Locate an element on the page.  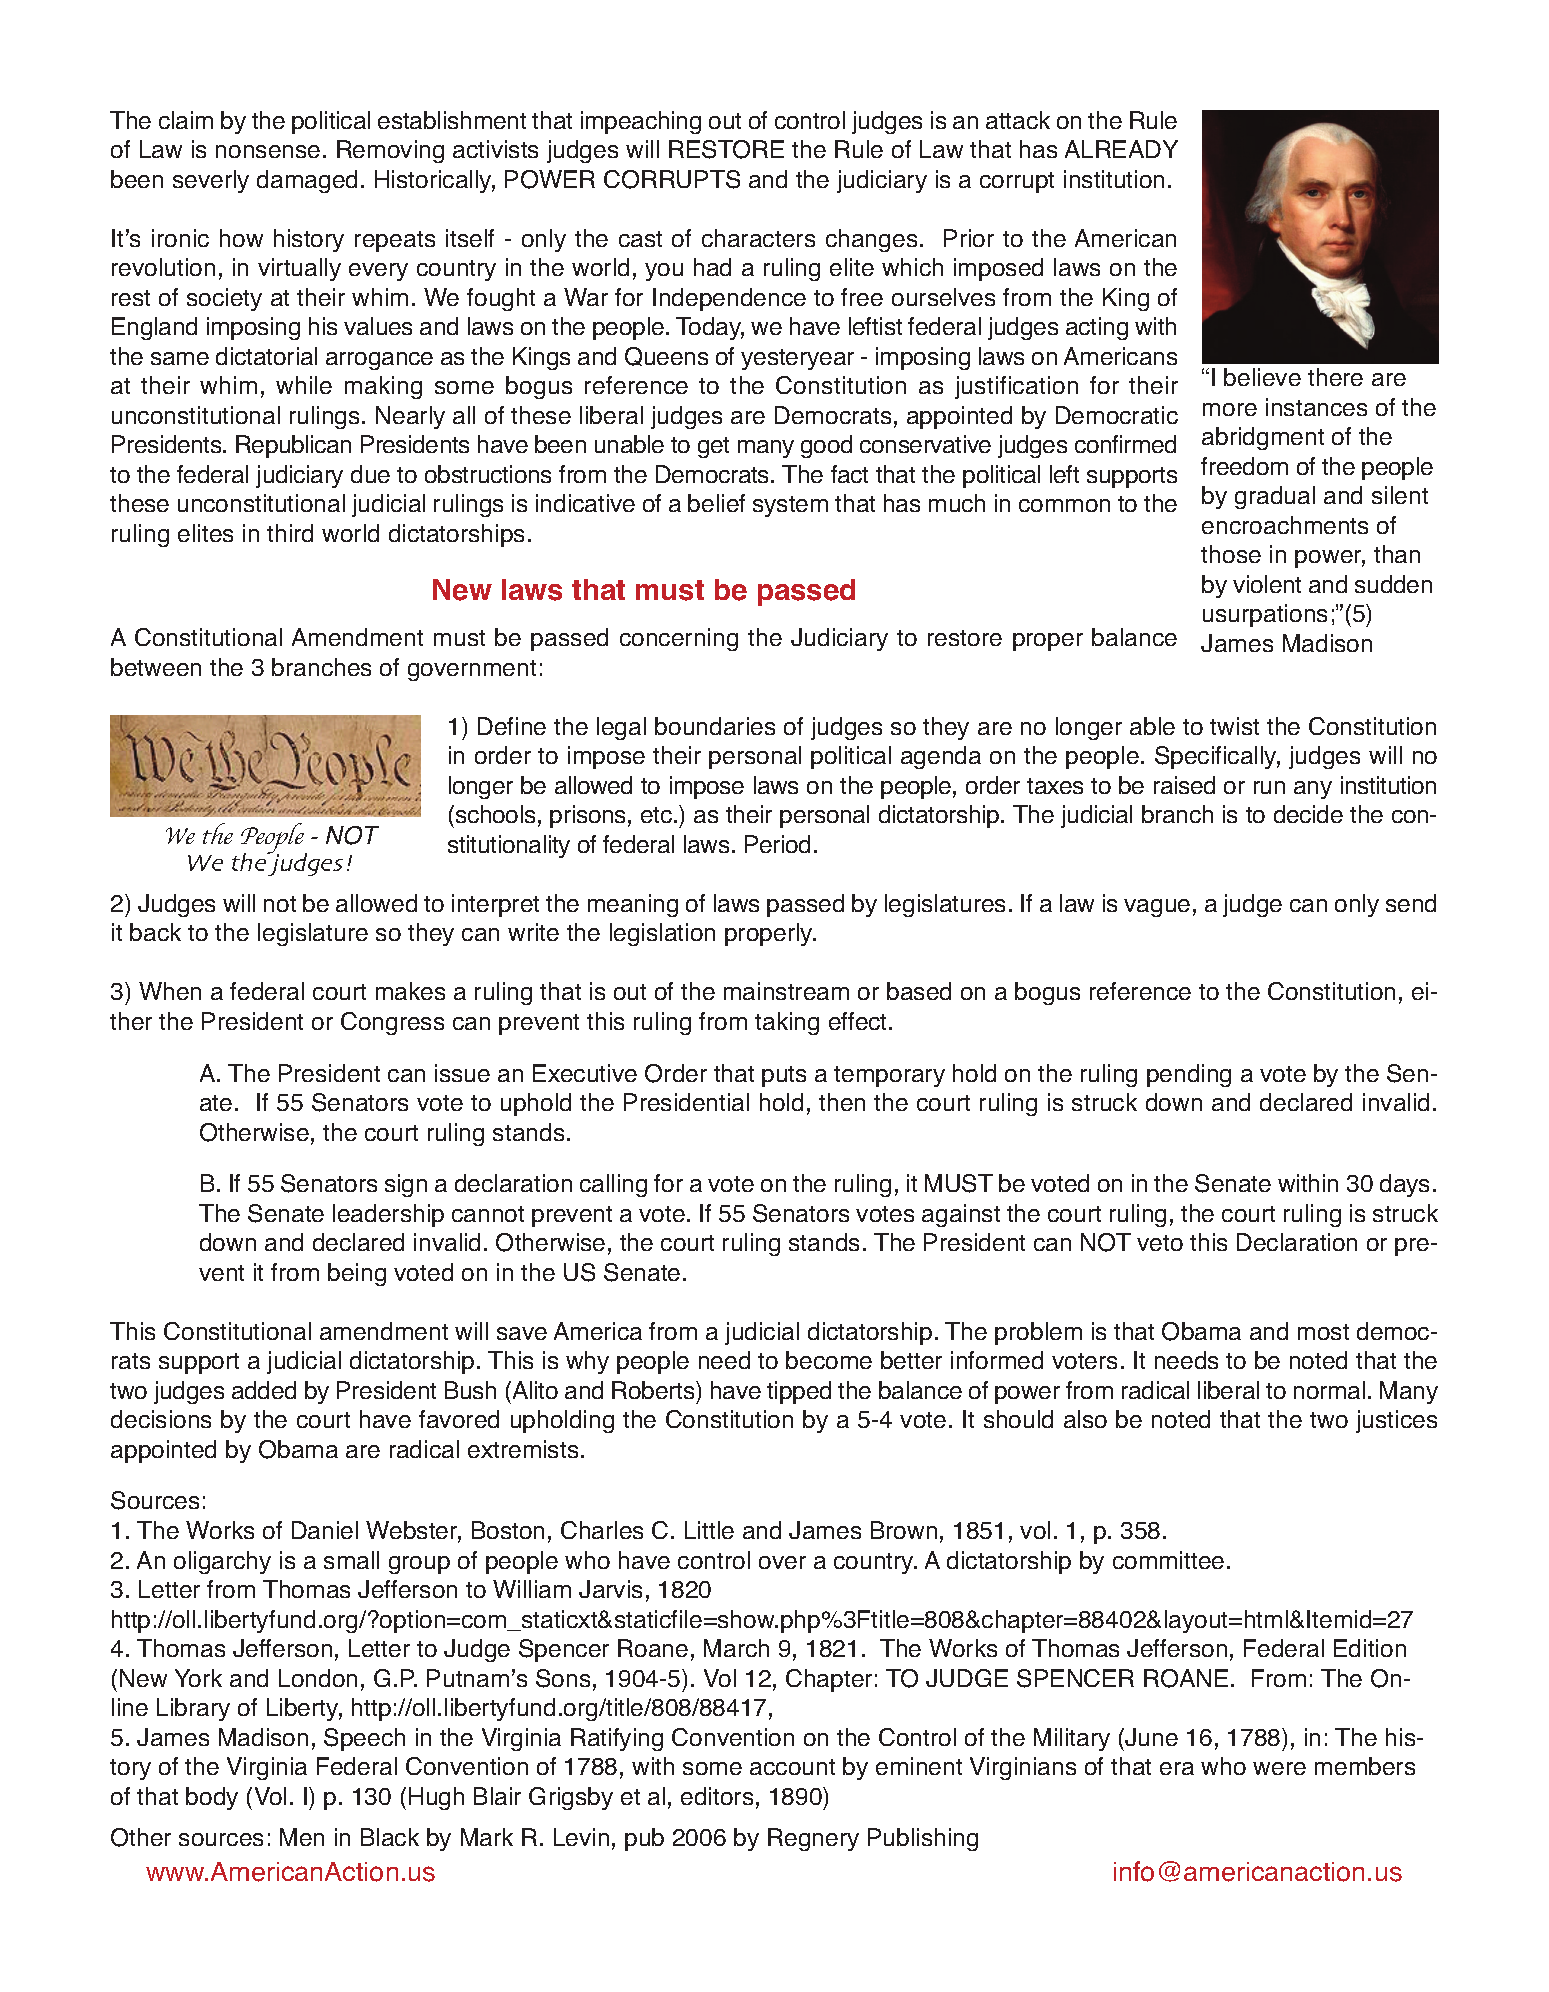
damaged is located at coordinates (307, 181).
